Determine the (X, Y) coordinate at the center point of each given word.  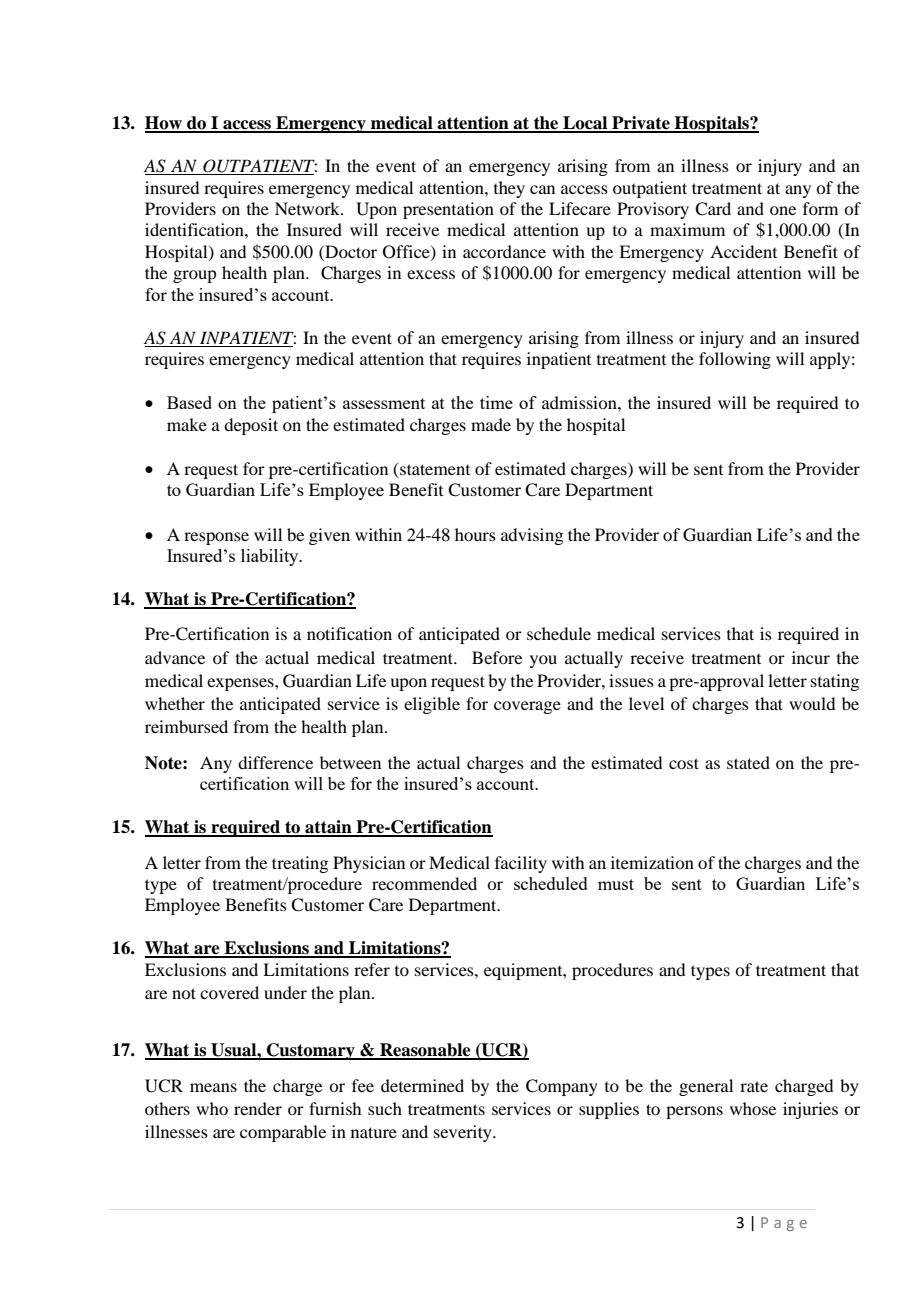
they (509, 189)
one (783, 210)
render (258, 1108)
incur (811, 657)
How (164, 124)
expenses (241, 684)
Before (497, 657)
